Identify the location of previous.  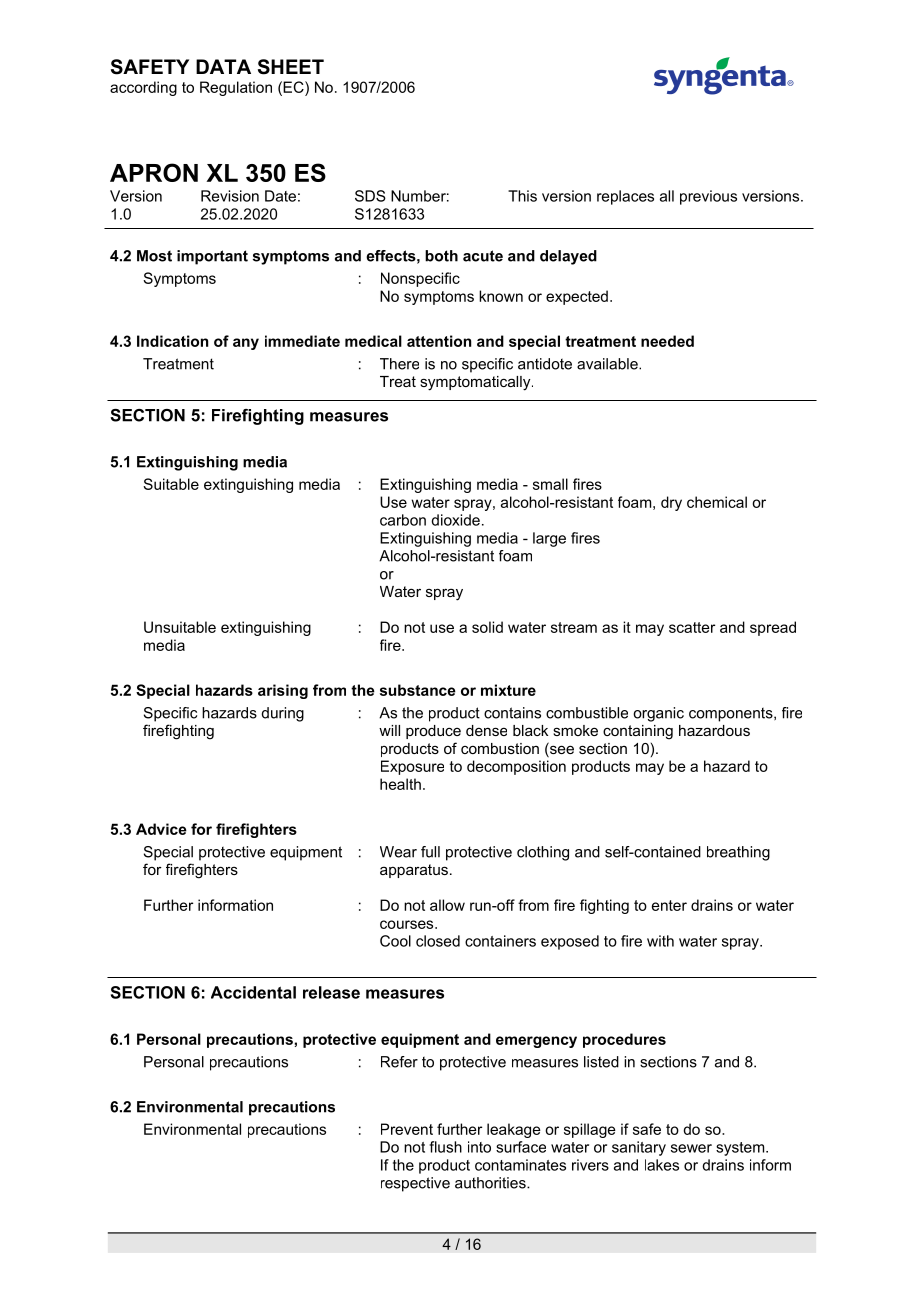
(708, 197).
